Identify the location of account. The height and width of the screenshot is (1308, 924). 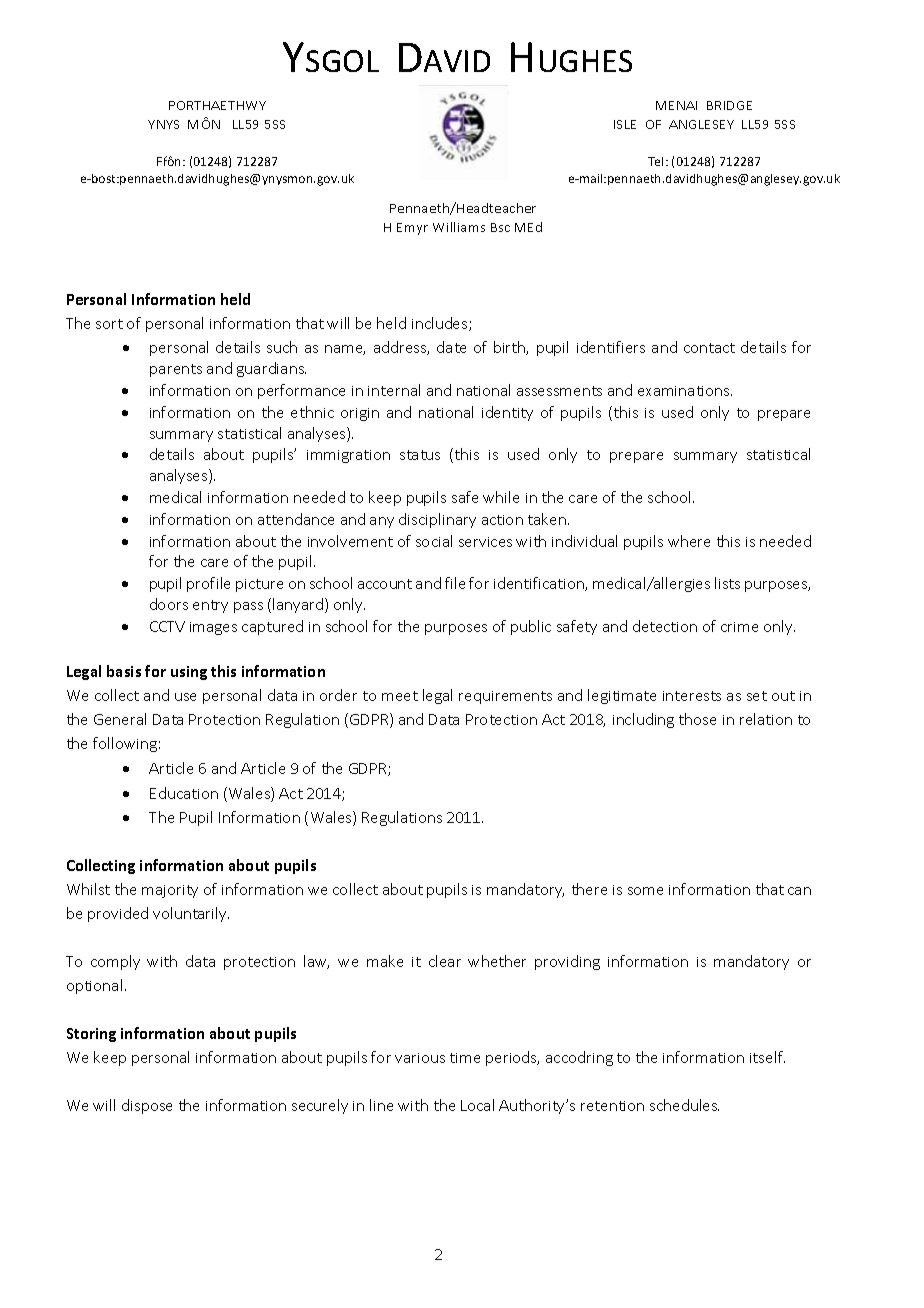
(385, 584).
